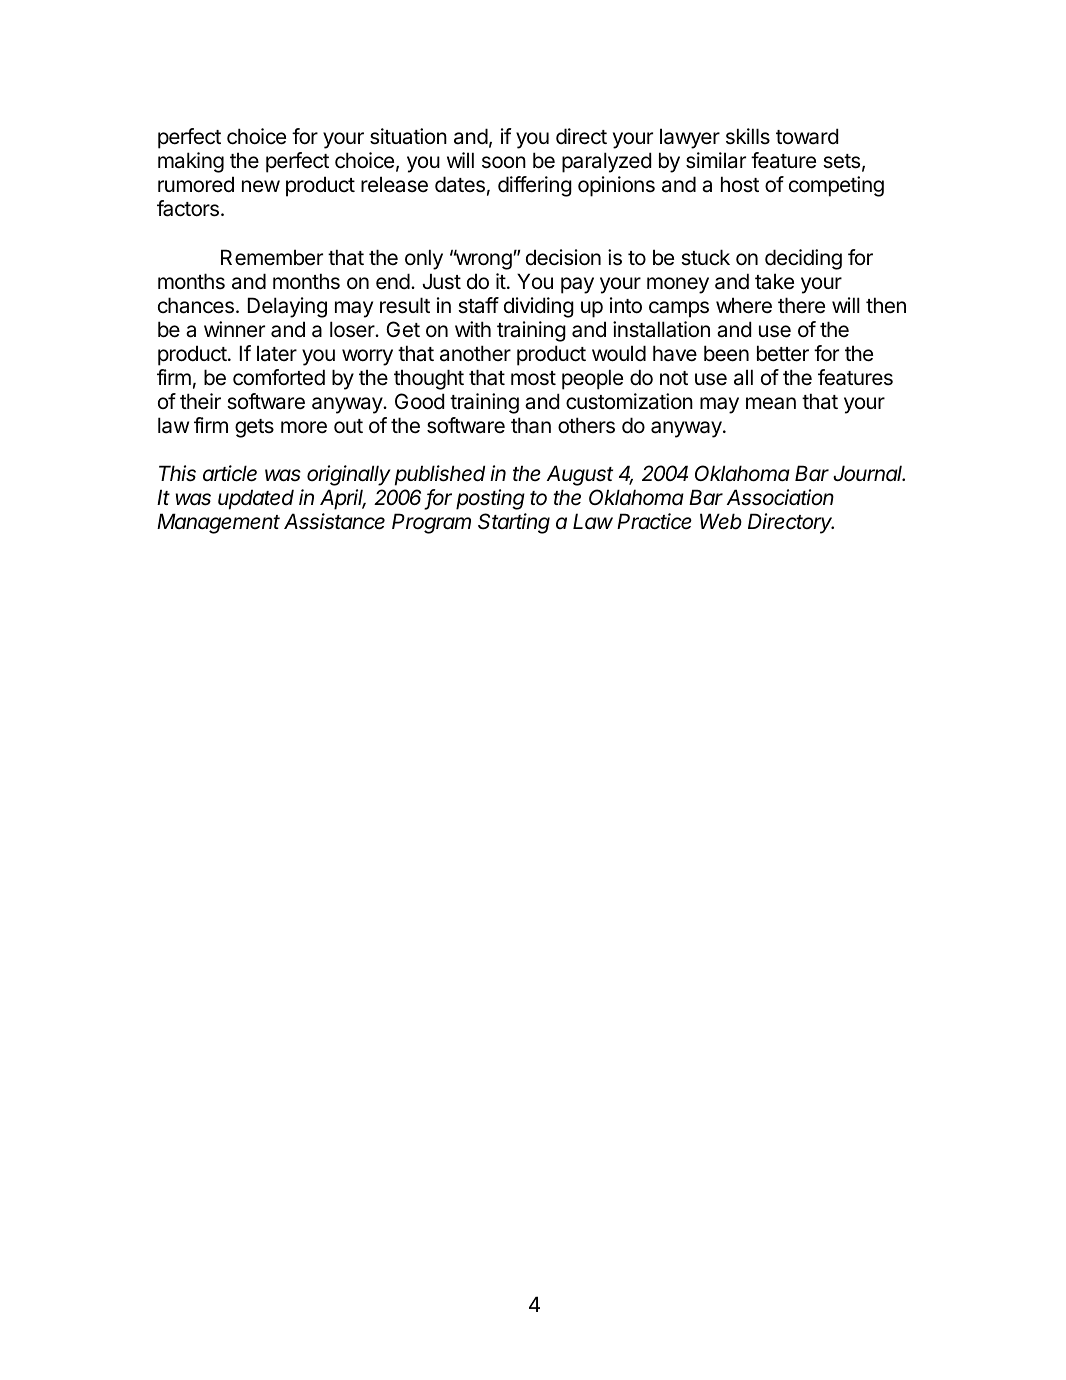 The image size is (1066, 1380). Describe the element at coordinates (188, 208) in the image. I see `factors` at that location.
